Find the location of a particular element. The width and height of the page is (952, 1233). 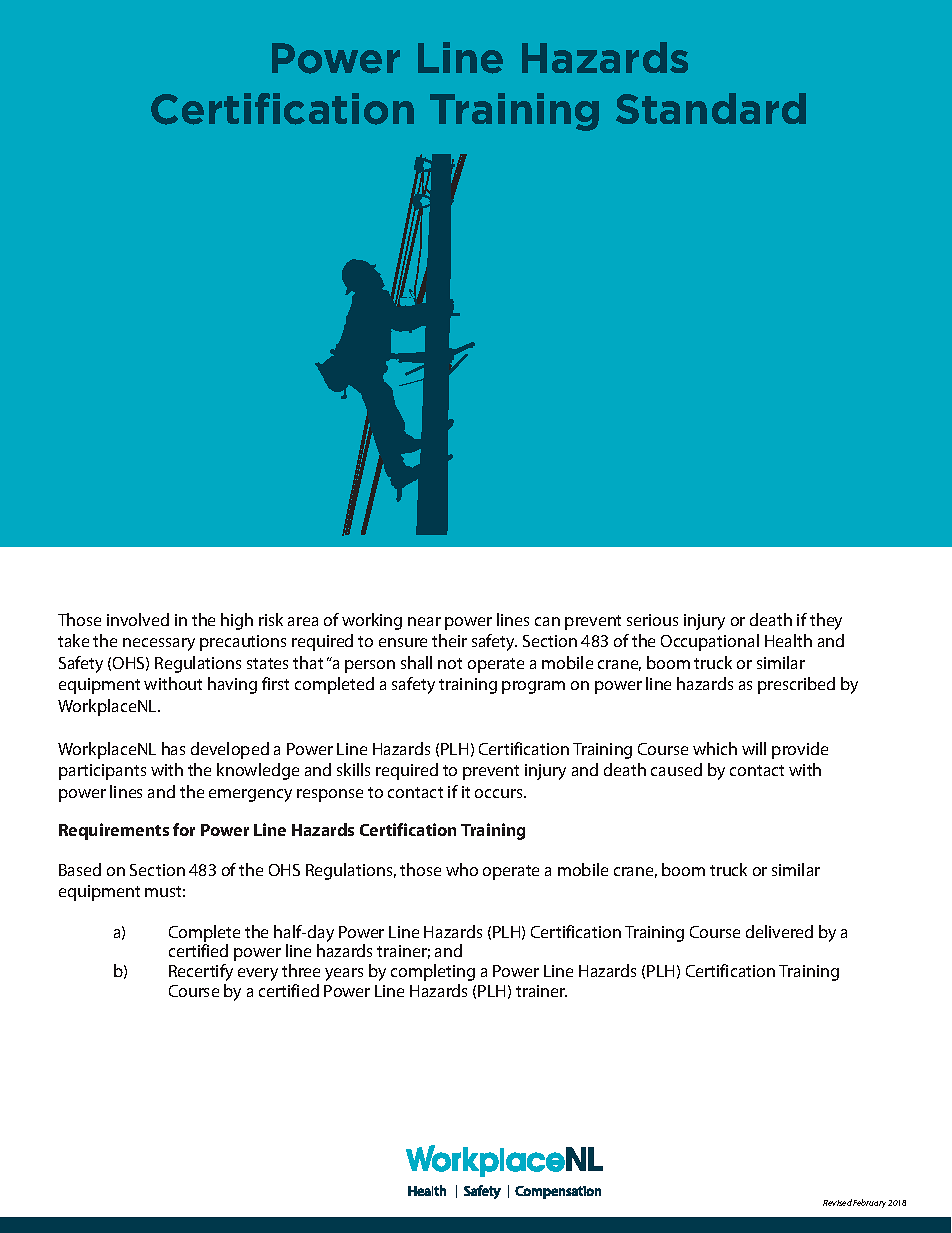

near is located at coordinates (424, 621).
